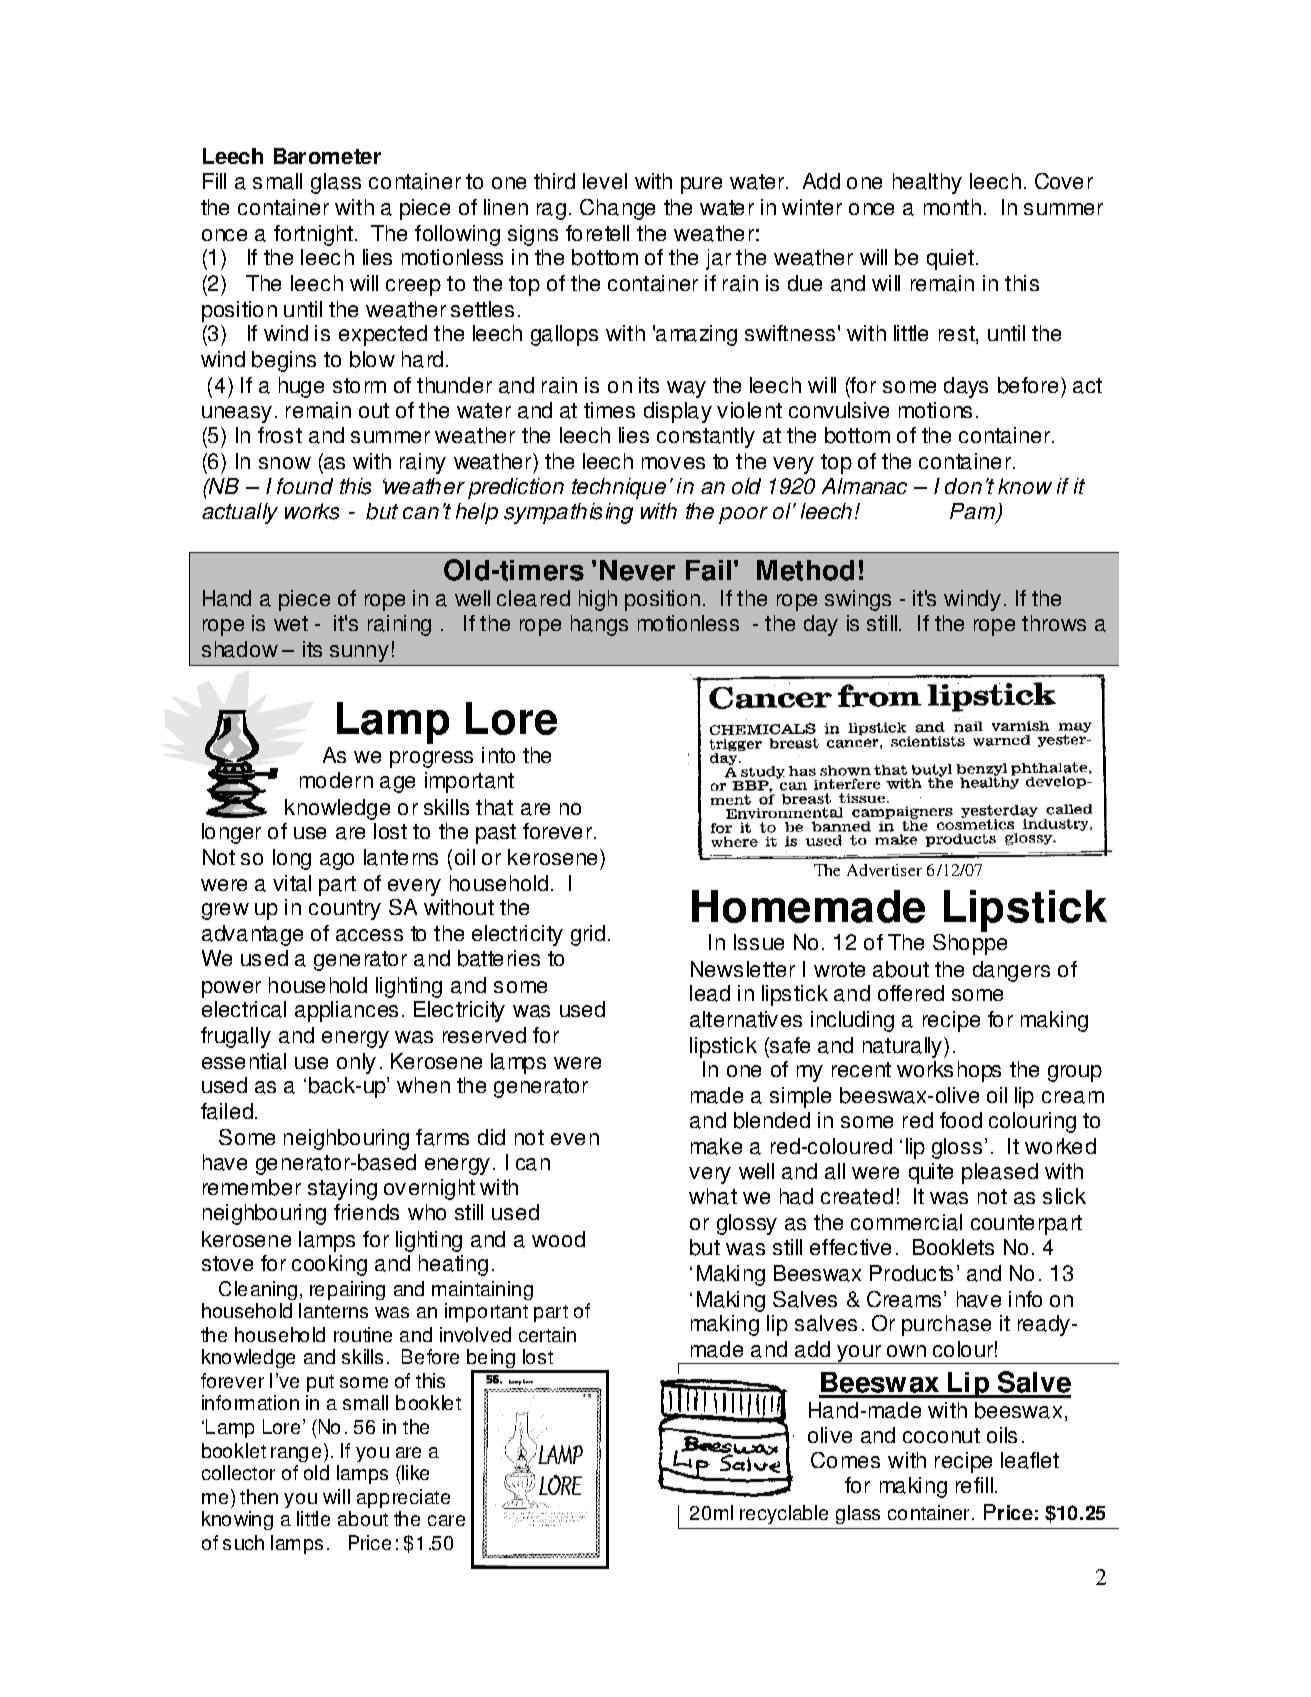  Describe the element at coordinates (1054, 623) in the document. I see `throws` at that location.
